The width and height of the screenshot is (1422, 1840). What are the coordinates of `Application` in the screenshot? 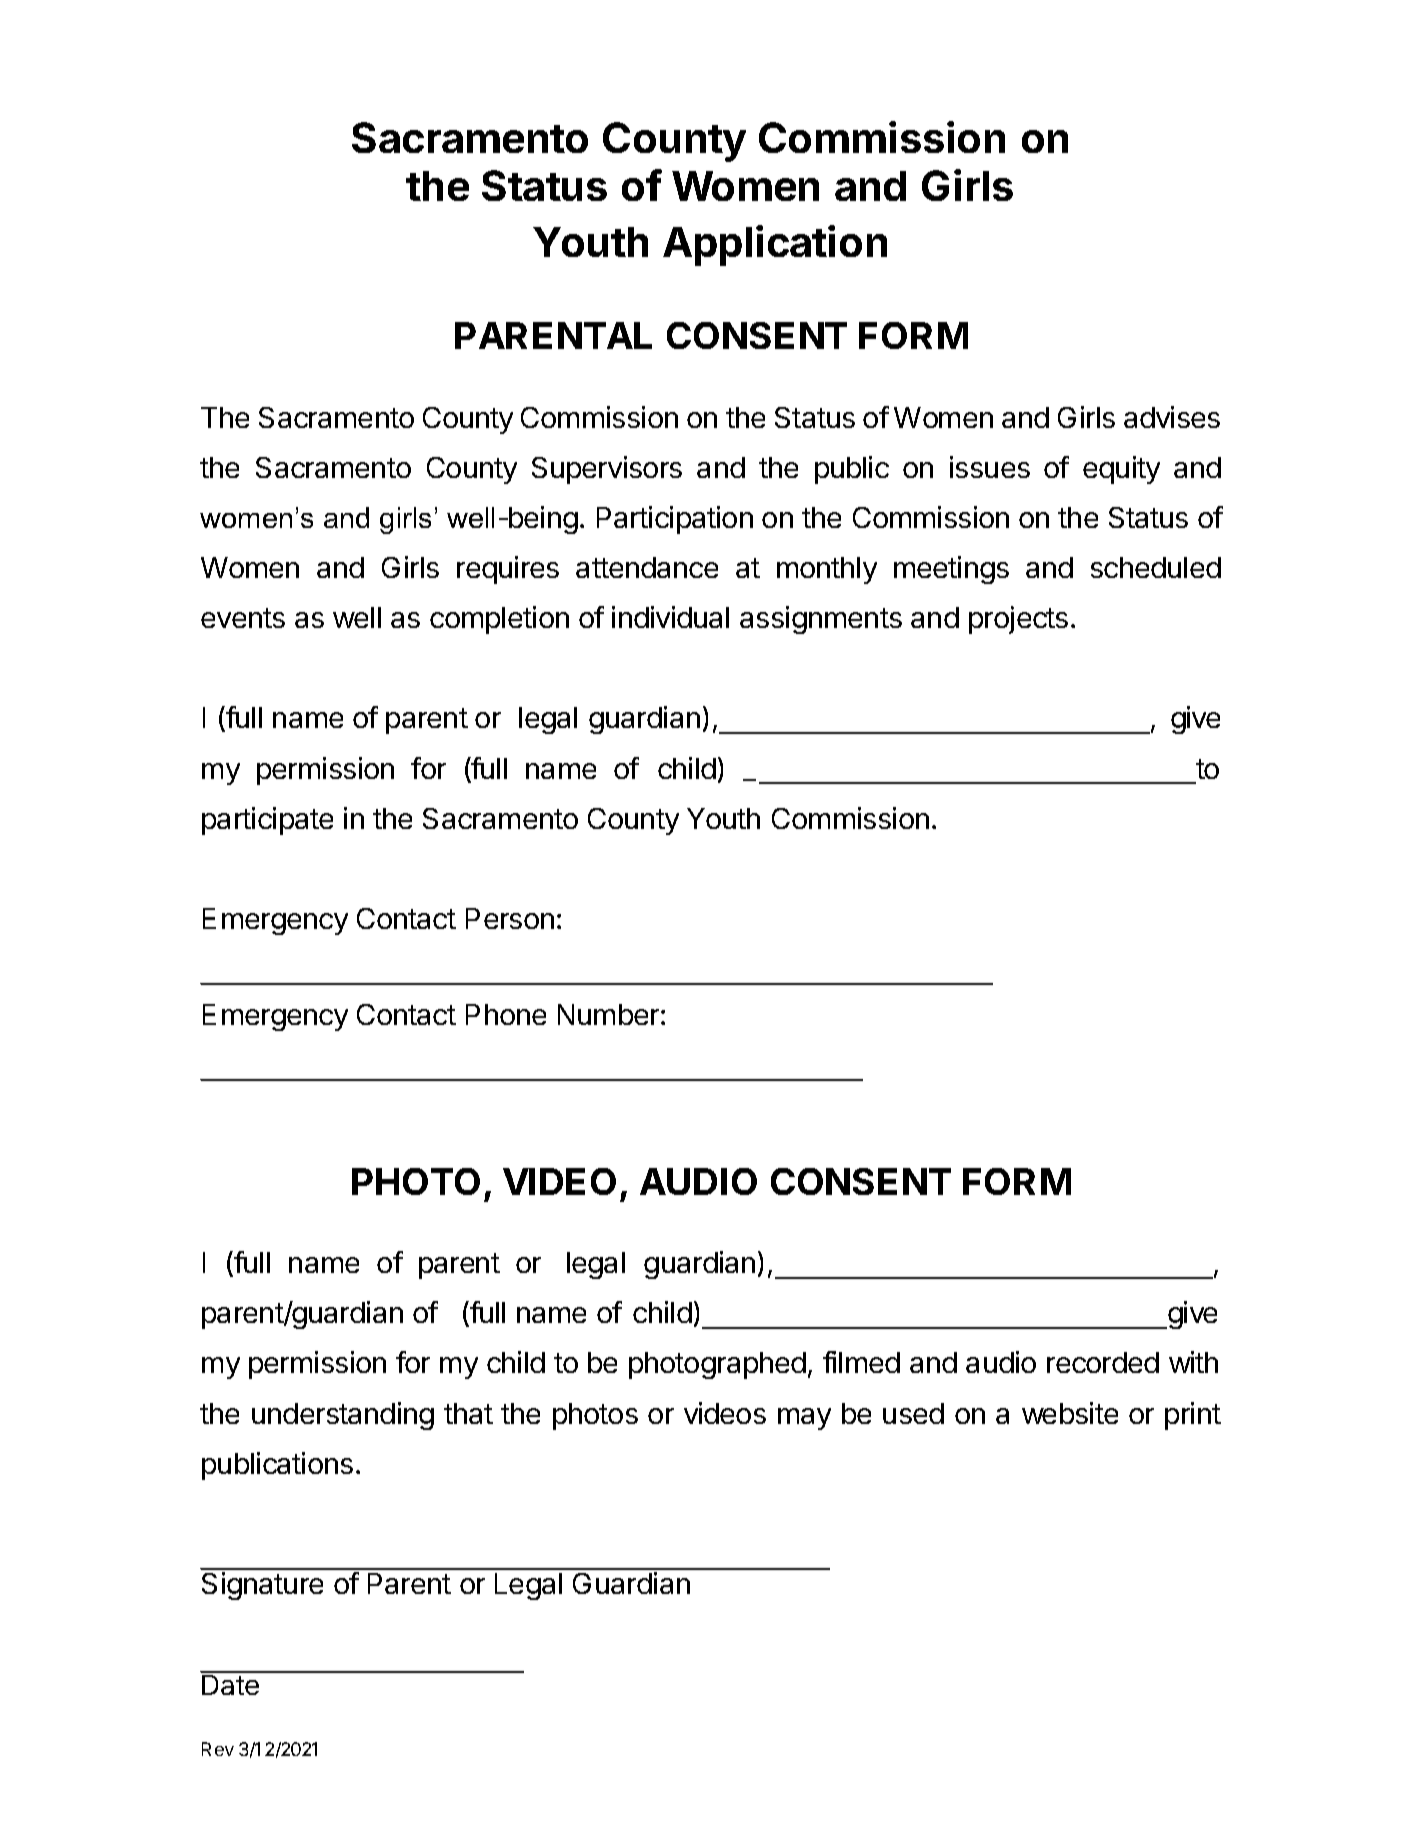 It's located at (775, 245).
